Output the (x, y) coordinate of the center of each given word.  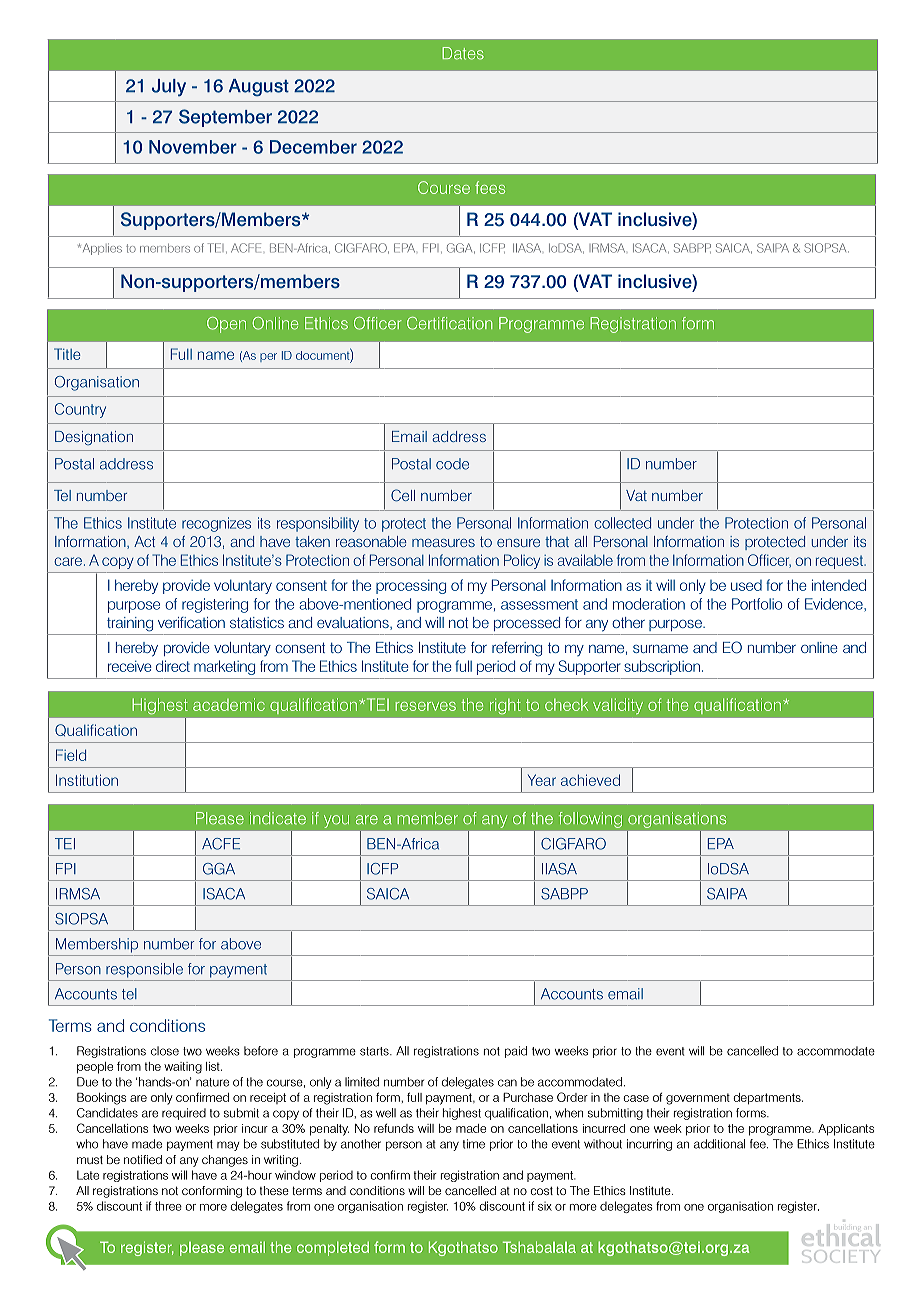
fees (490, 187)
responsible (144, 970)
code (452, 464)
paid (516, 1052)
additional (719, 1144)
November (193, 147)
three (168, 1206)
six (545, 1206)
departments (768, 1099)
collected (622, 523)
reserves (425, 706)
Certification (449, 323)
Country (80, 410)
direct (173, 666)
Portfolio (757, 604)
